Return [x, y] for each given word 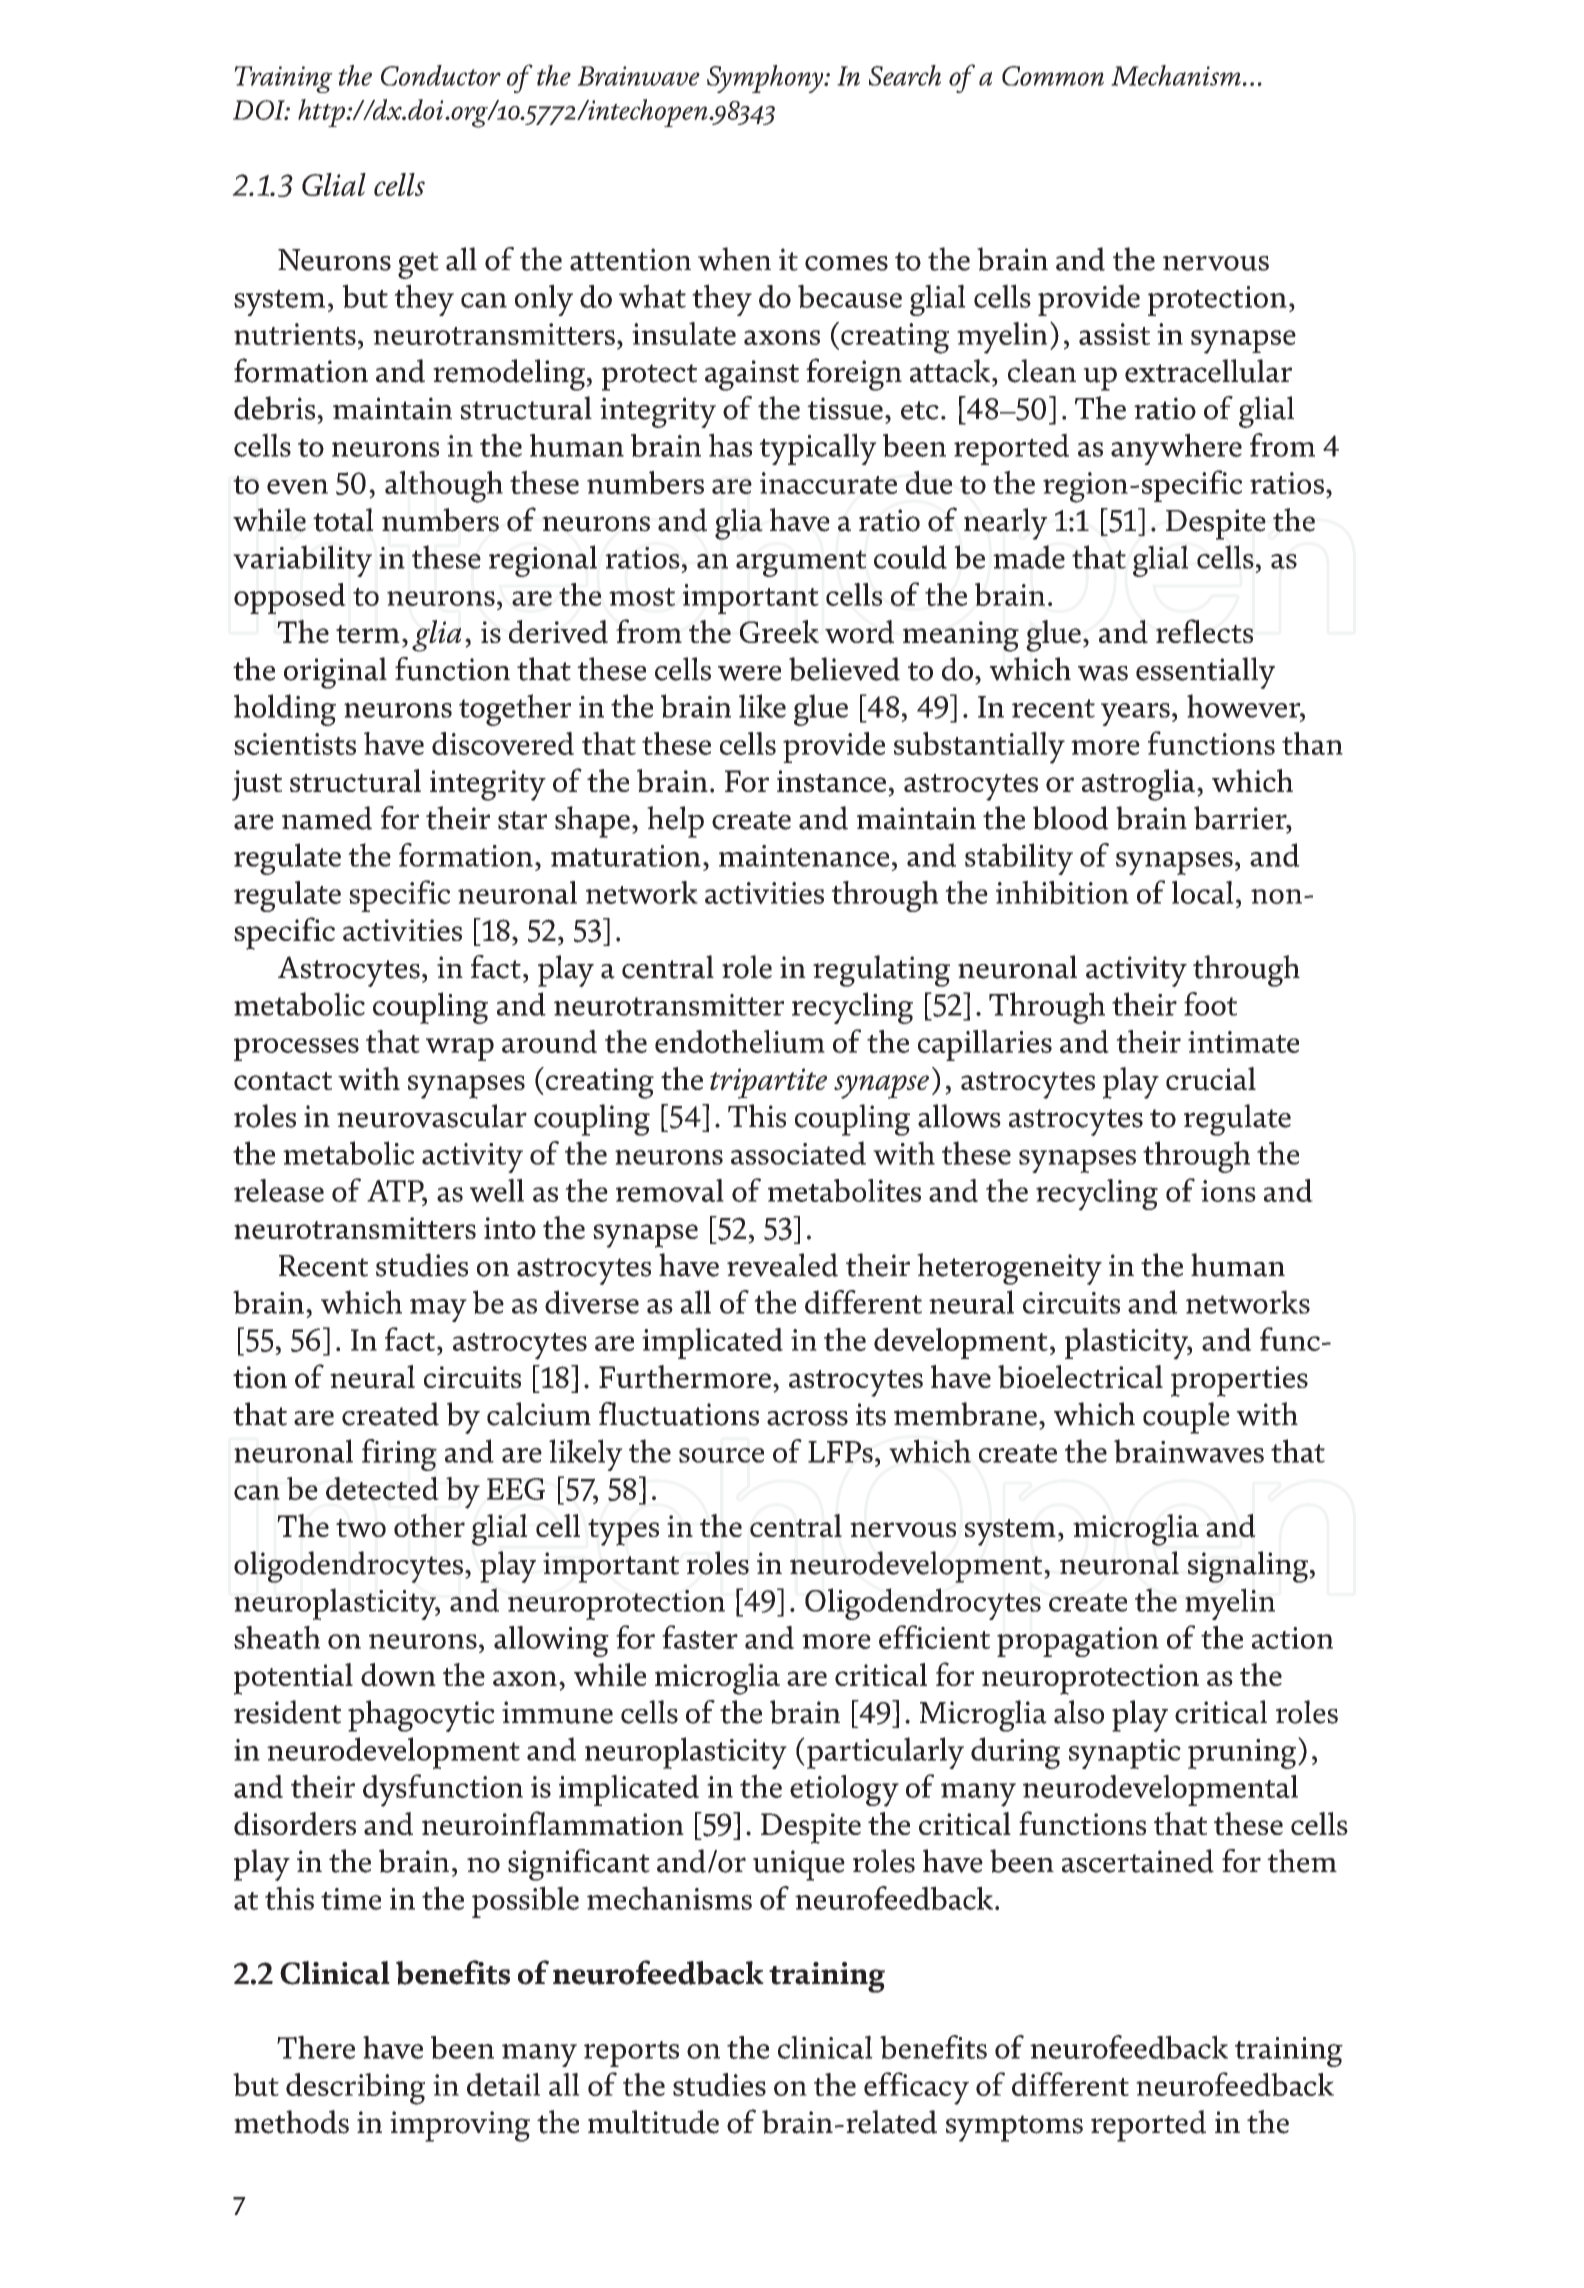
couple [1186, 1418]
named [327, 818]
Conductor [441, 75]
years [1135, 714]
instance [831, 781]
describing [355, 2089]
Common [1053, 76]
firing [399, 1455]
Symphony [766, 79]
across [807, 1418]
